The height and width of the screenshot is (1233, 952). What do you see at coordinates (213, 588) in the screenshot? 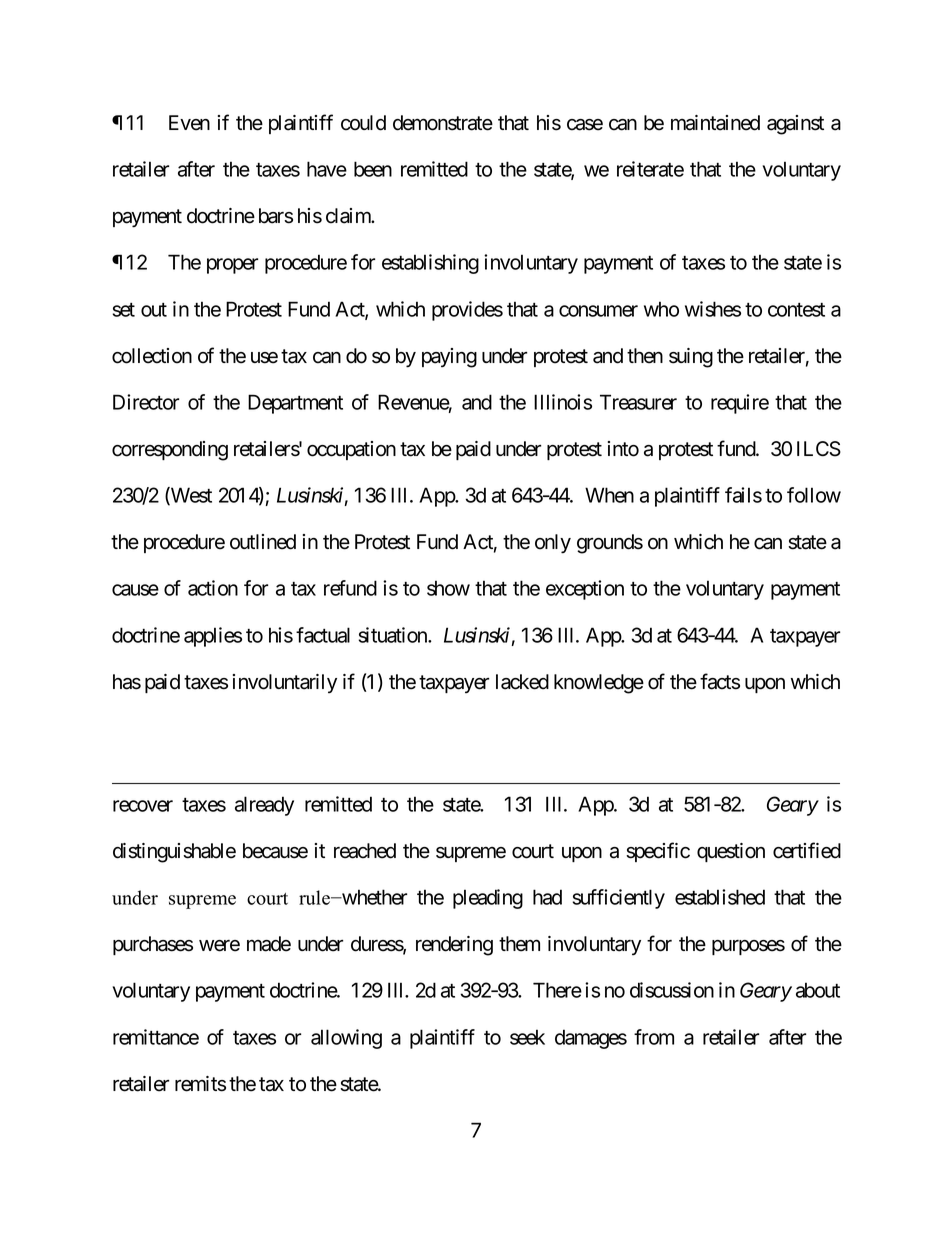
I see `action` at bounding box center [213, 588].
